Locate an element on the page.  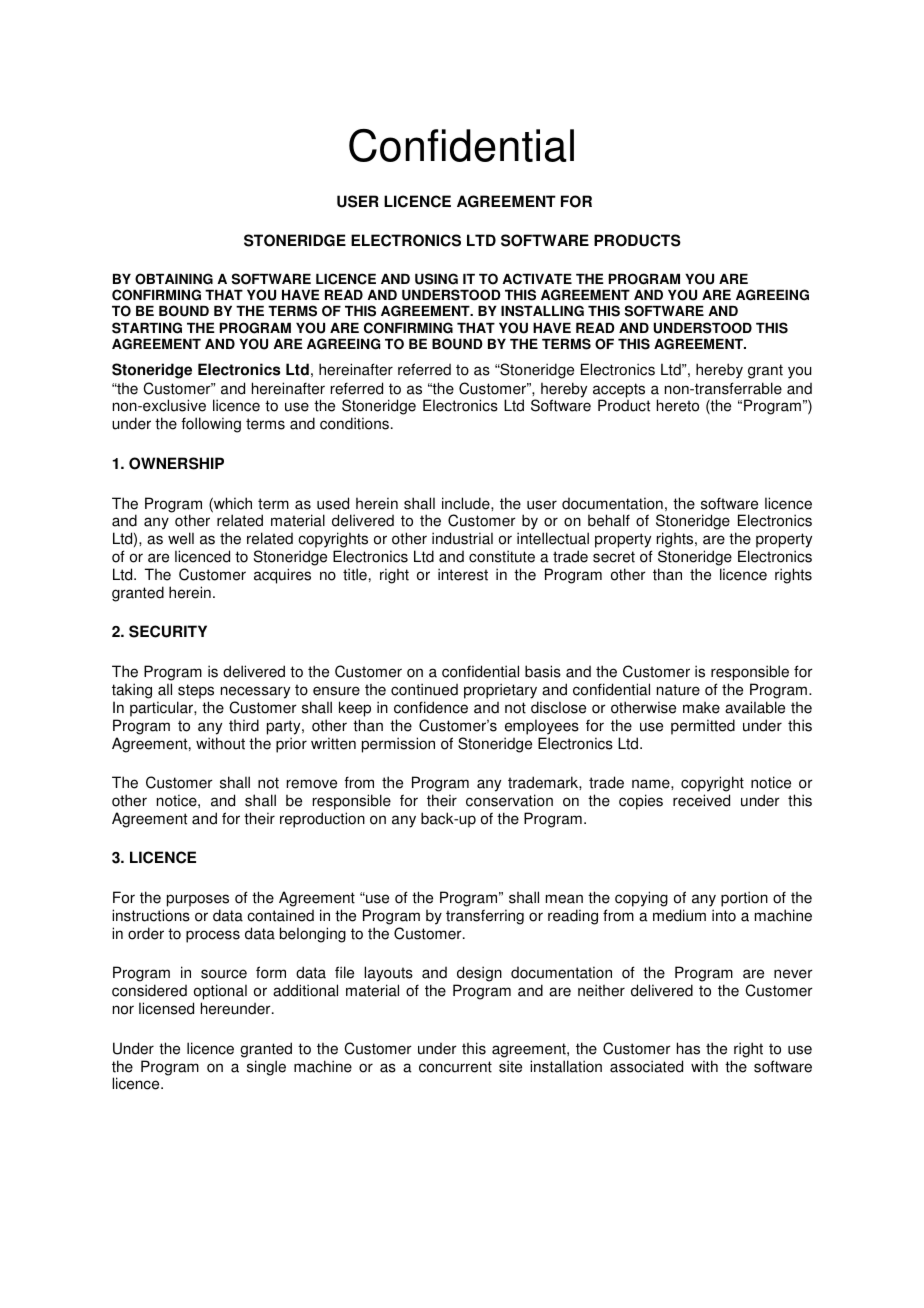
steps is located at coordinates (196, 691).
